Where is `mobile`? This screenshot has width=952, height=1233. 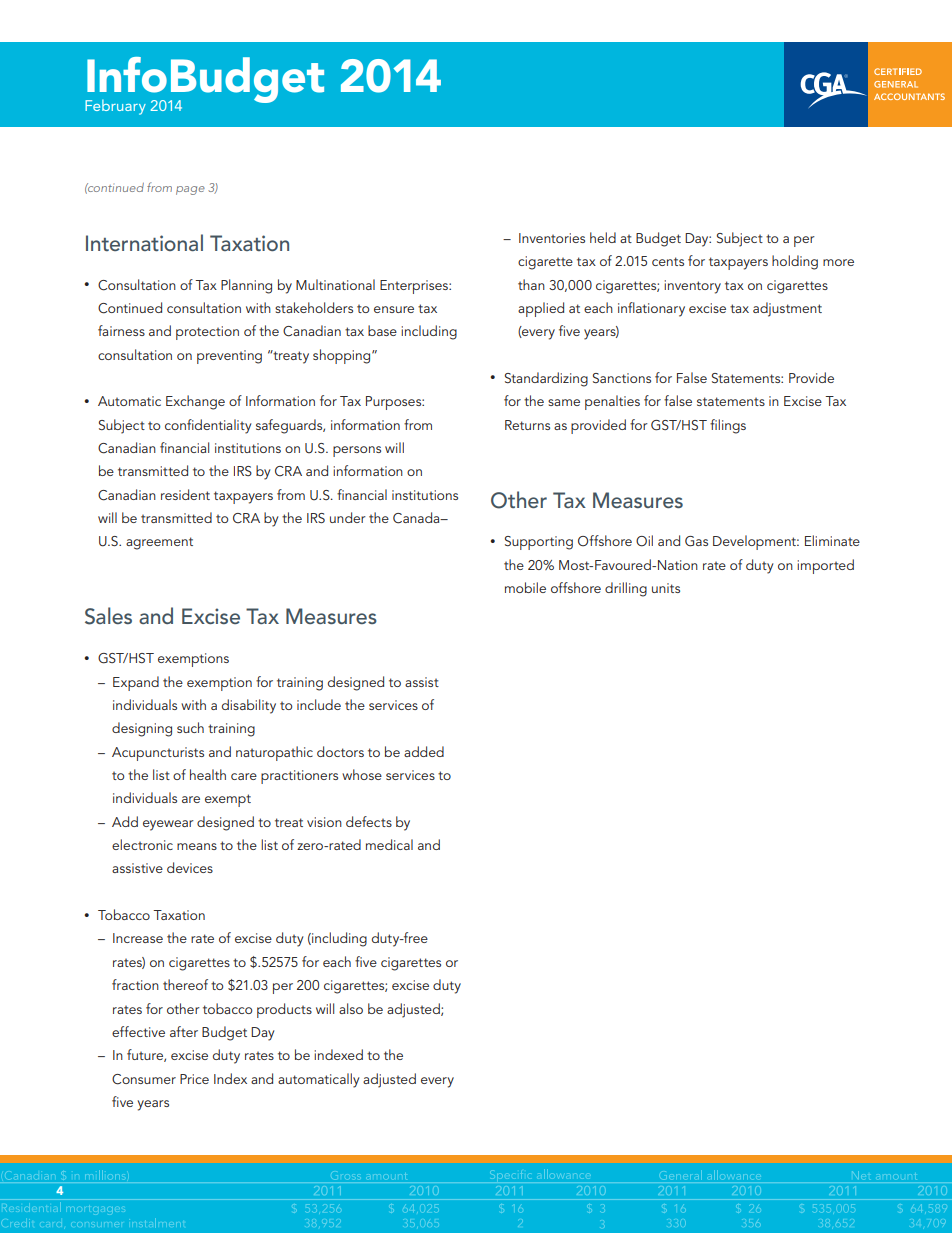
mobile is located at coordinates (525, 587).
